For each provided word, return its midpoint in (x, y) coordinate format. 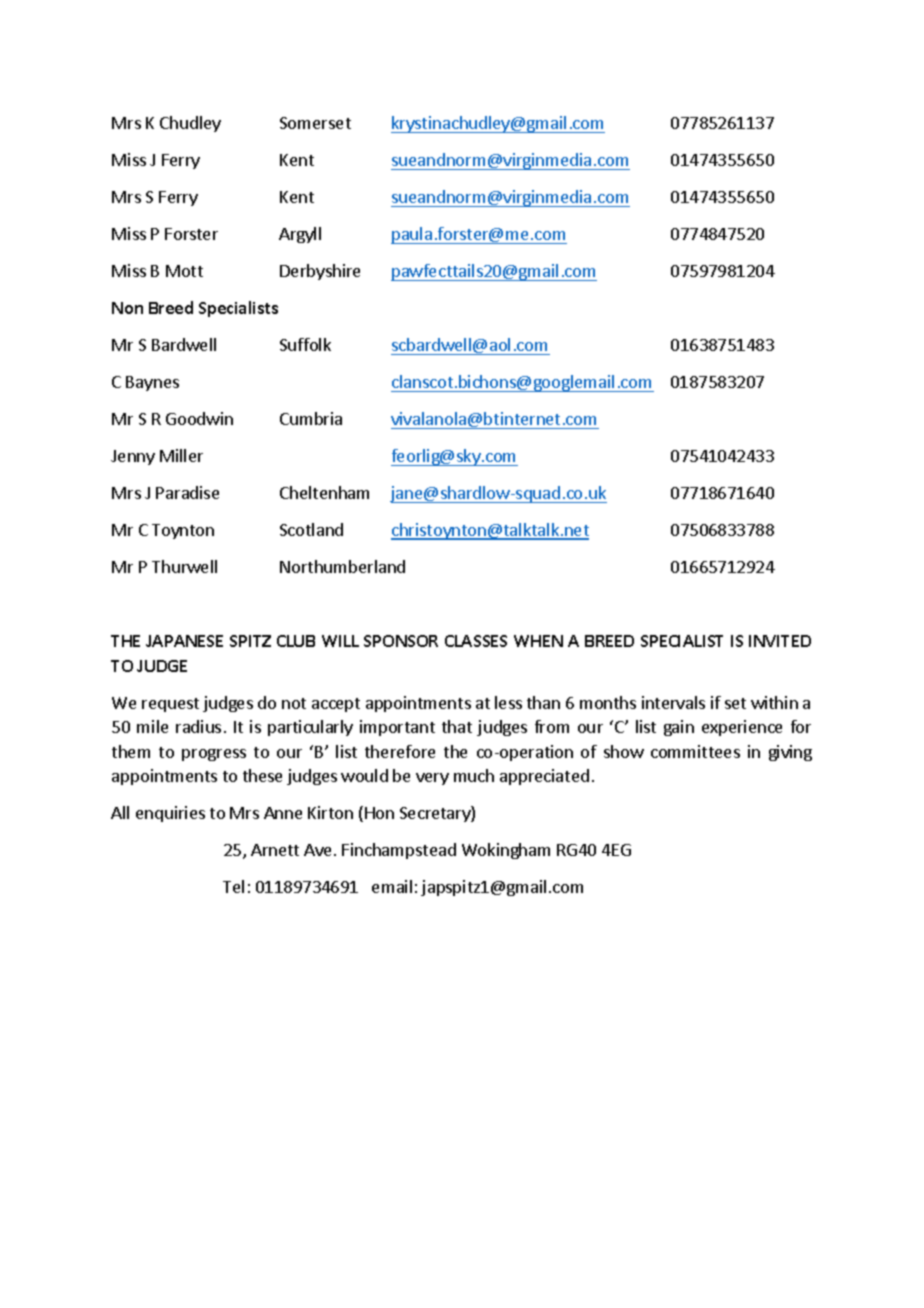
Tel (233, 886)
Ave (317, 850)
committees (695, 751)
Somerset (315, 123)
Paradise (187, 492)
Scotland (311, 529)
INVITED (780, 641)
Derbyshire (320, 272)
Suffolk (305, 344)
